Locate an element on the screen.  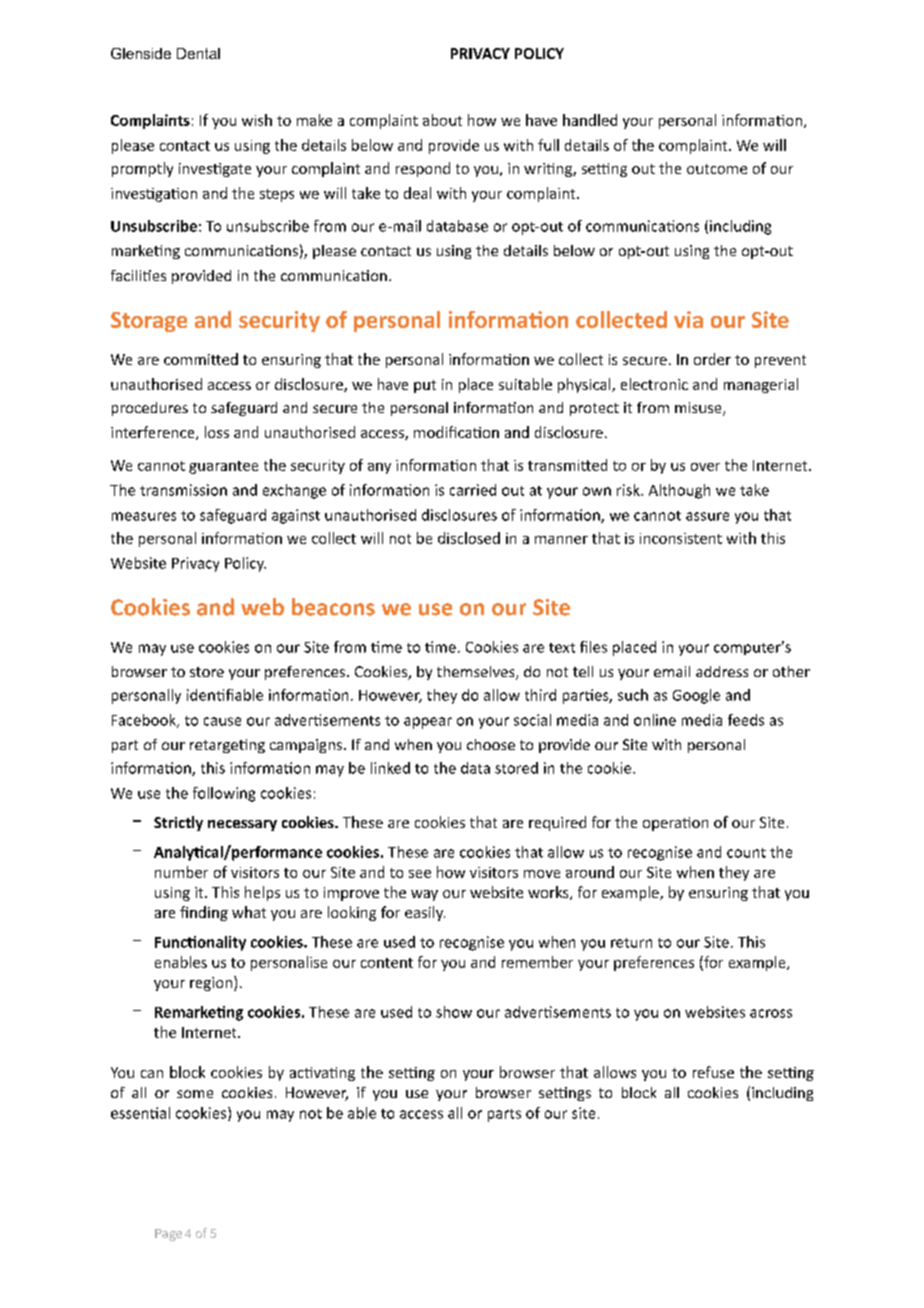
show is located at coordinates (454, 1012).
